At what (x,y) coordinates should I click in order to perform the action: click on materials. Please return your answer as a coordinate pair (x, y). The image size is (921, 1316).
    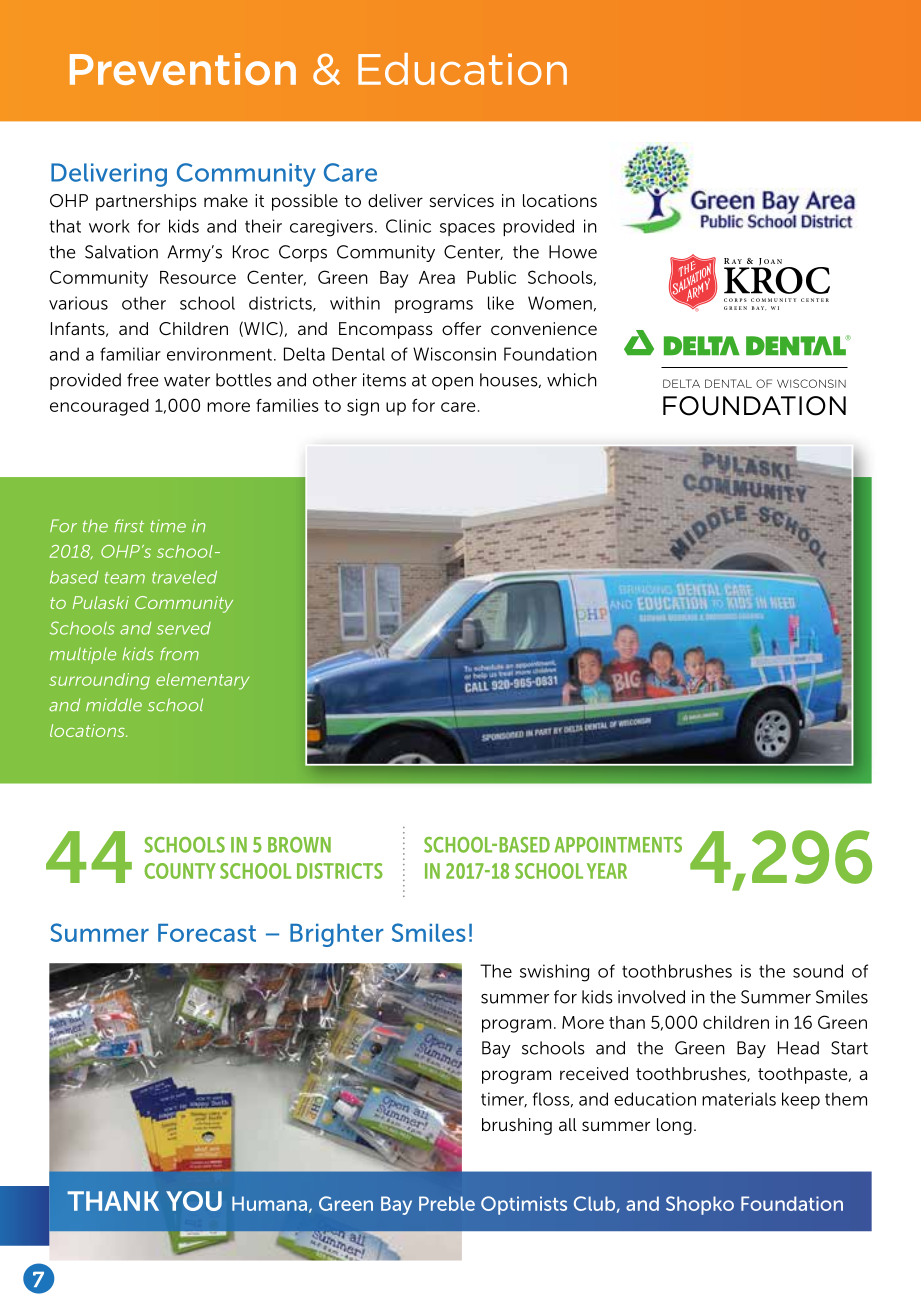
    Looking at the image, I should click on (739, 1099).
